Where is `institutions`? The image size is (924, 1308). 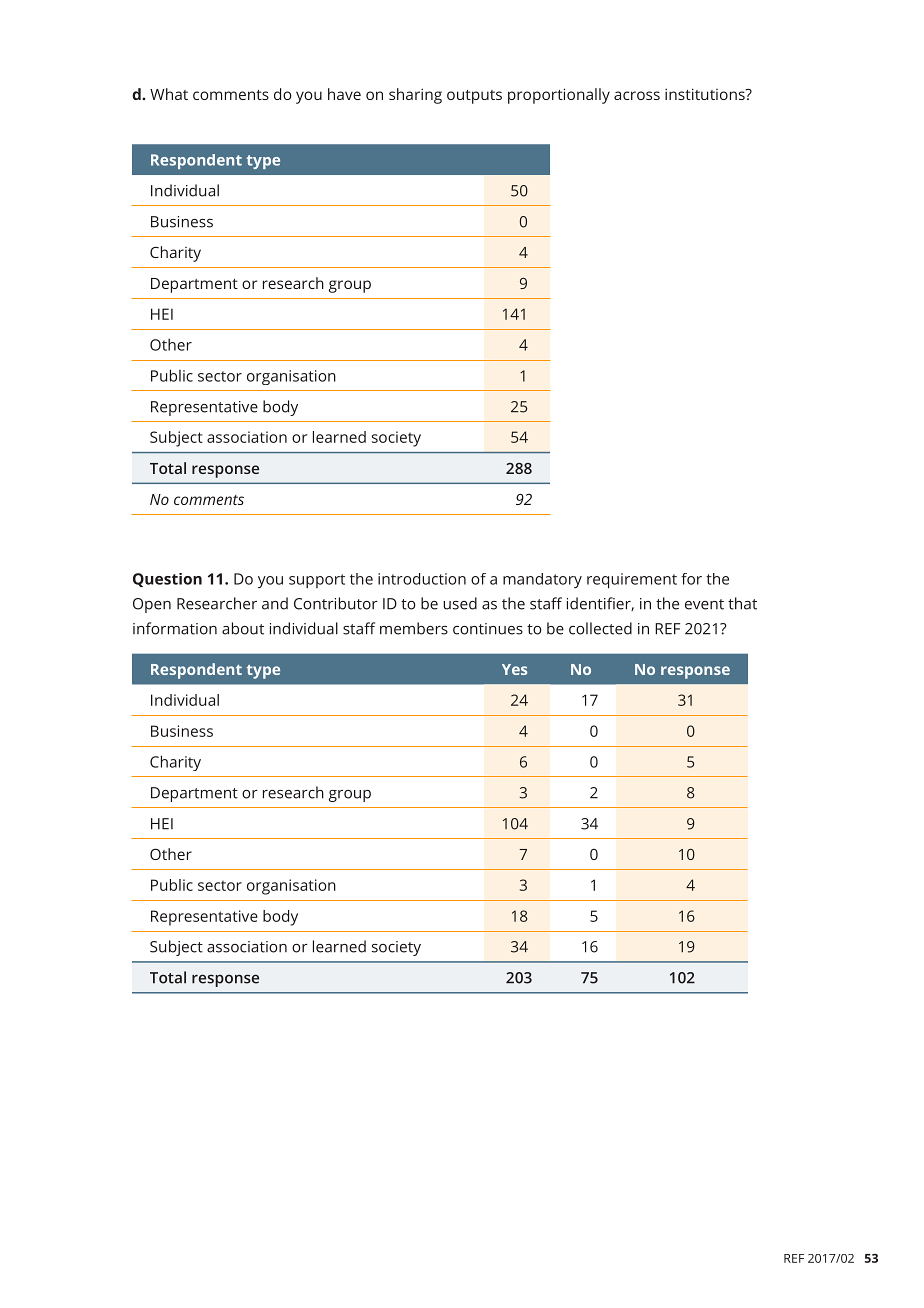
institutions is located at coordinates (706, 94).
